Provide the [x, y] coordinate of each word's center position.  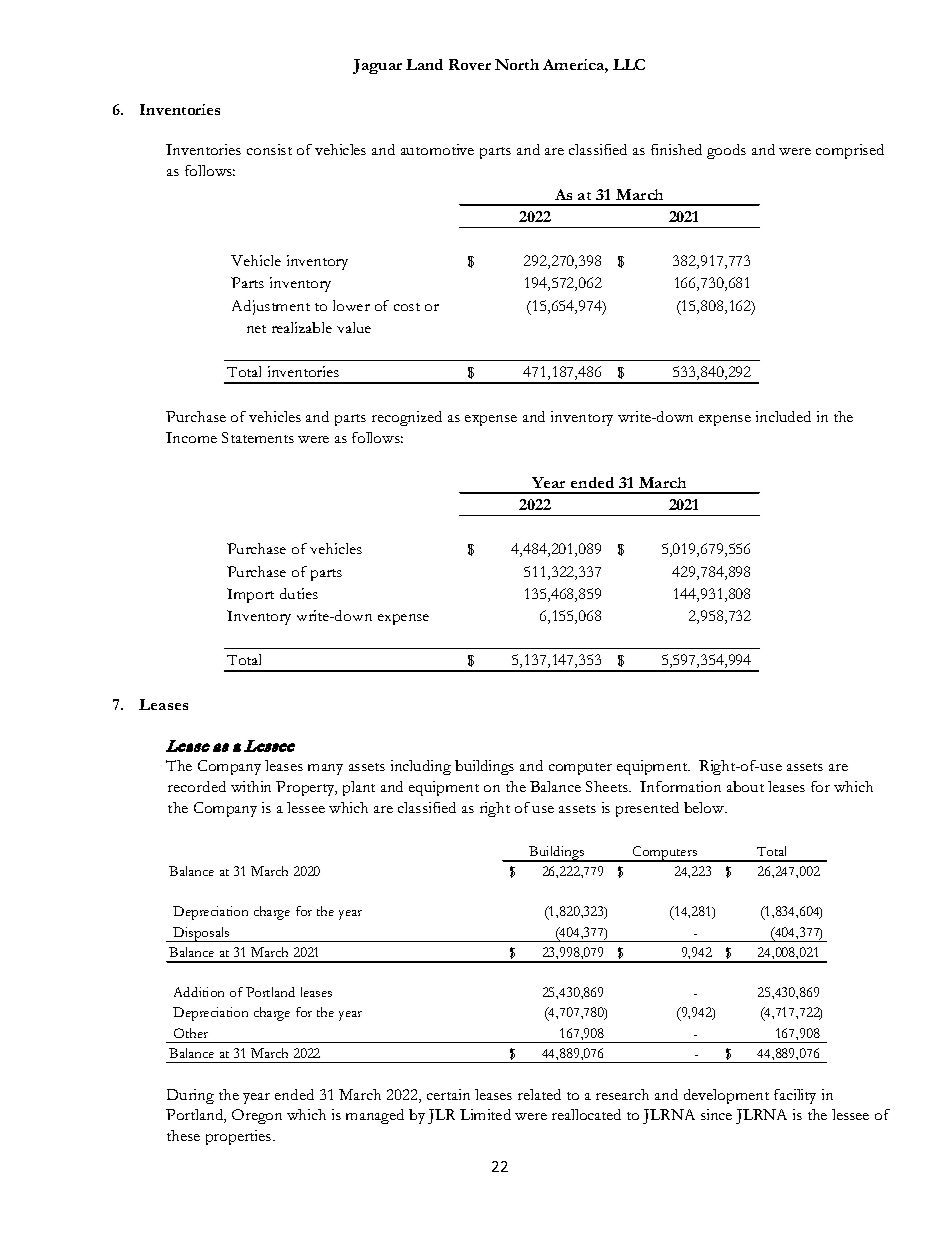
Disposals [201, 934]
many [325, 769]
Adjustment [271, 307]
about [745, 786]
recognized [407, 418]
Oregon [257, 1116]
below [705, 807]
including [421, 767]
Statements [258, 437]
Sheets [608, 786]
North [517, 64]
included [783, 416]
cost [407, 307]
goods [726, 151]
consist [269, 149]
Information [680, 786]
